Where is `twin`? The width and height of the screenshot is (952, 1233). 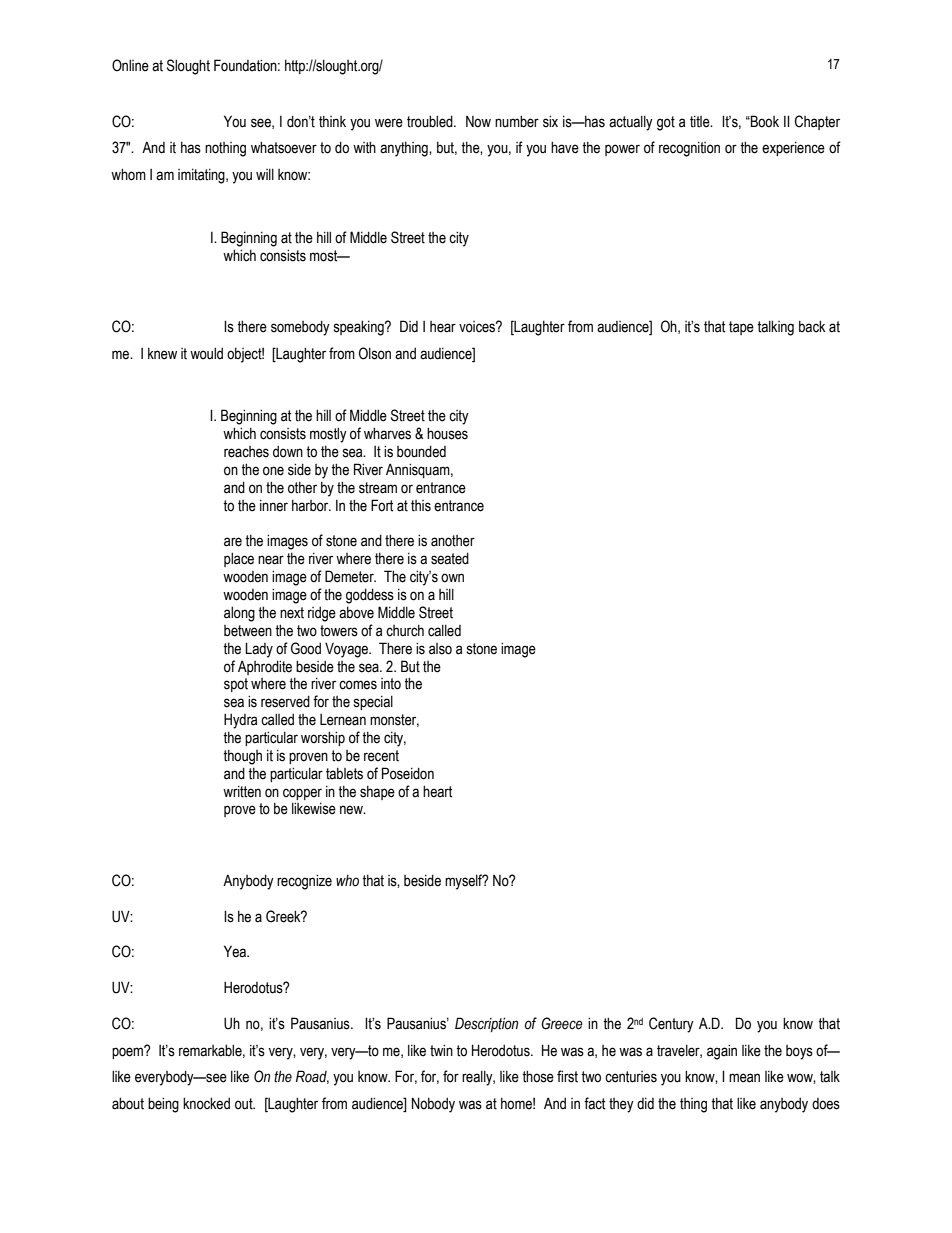 twin is located at coordinates (441, 1050).
